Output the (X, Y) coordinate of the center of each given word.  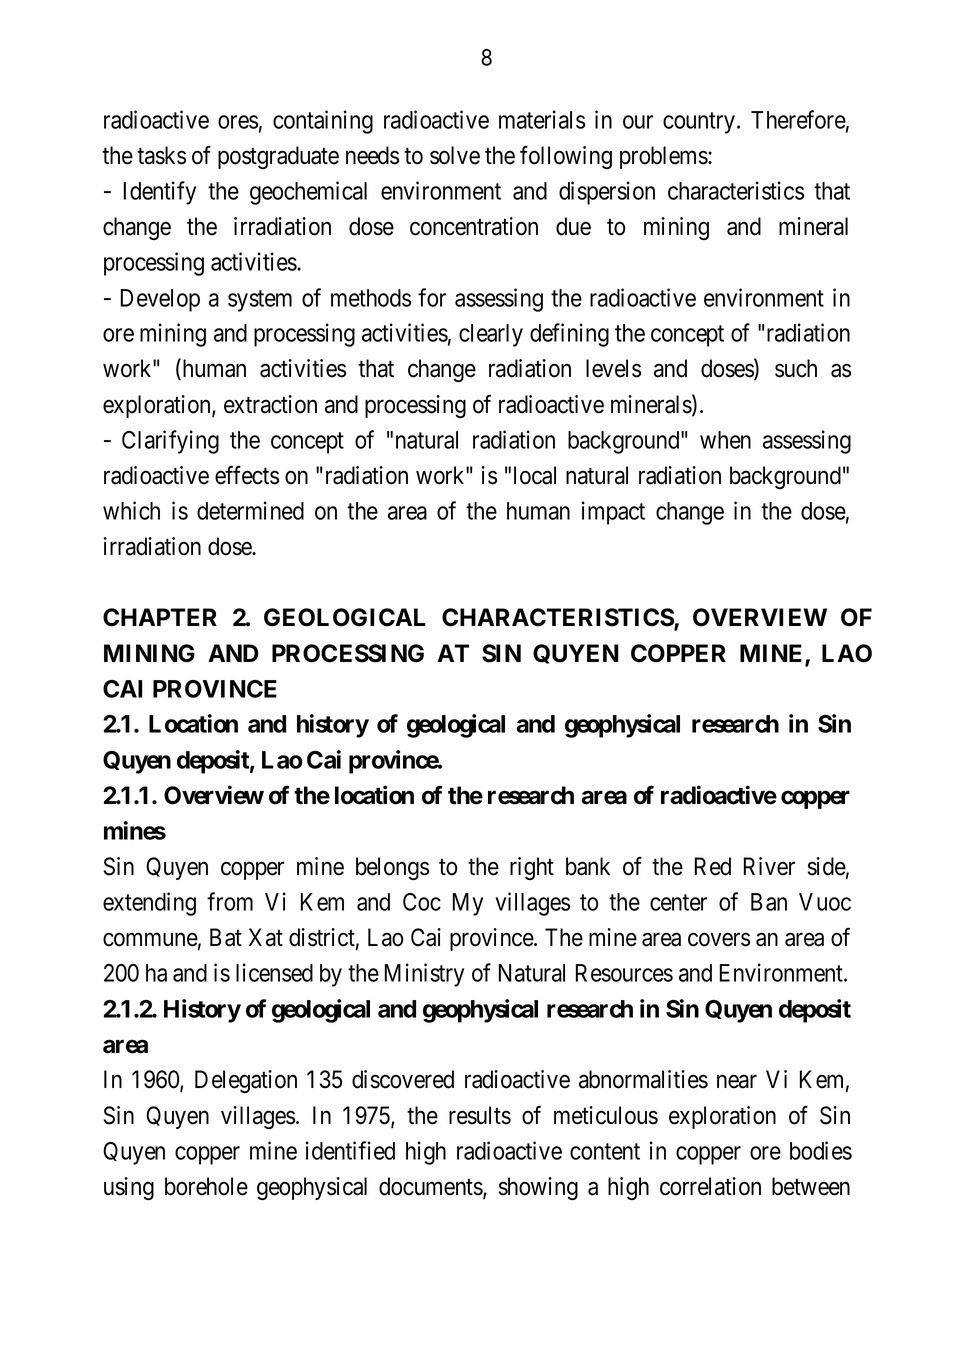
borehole (206, 1186)
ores (238, 122)
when (725, 440)
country (700, 123)
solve (455, 155)
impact (613, 513)
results (480, 1115)
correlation (710, 1186)
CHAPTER (160, 617)
